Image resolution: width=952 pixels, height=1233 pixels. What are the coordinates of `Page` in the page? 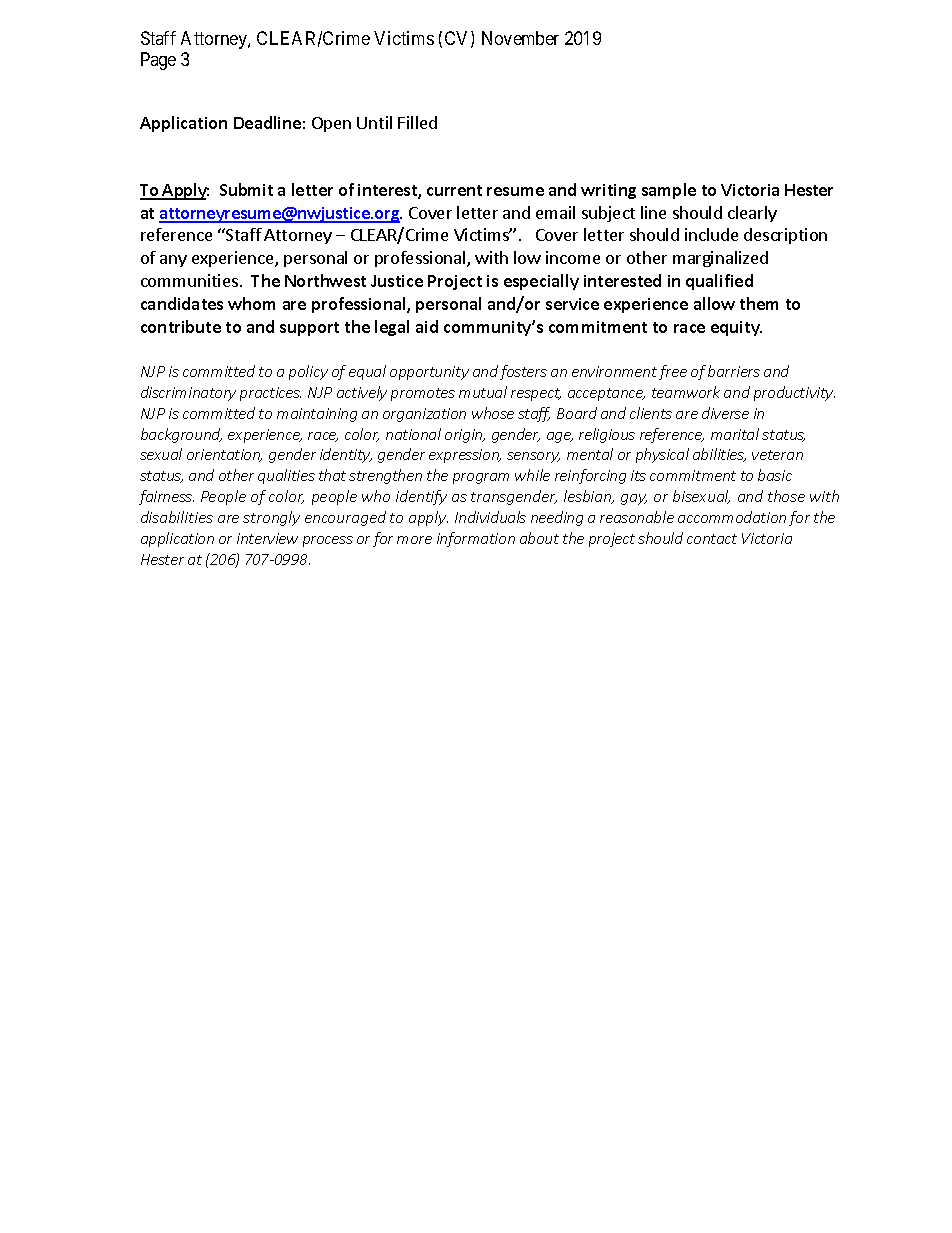 It's located at (158, 61).
